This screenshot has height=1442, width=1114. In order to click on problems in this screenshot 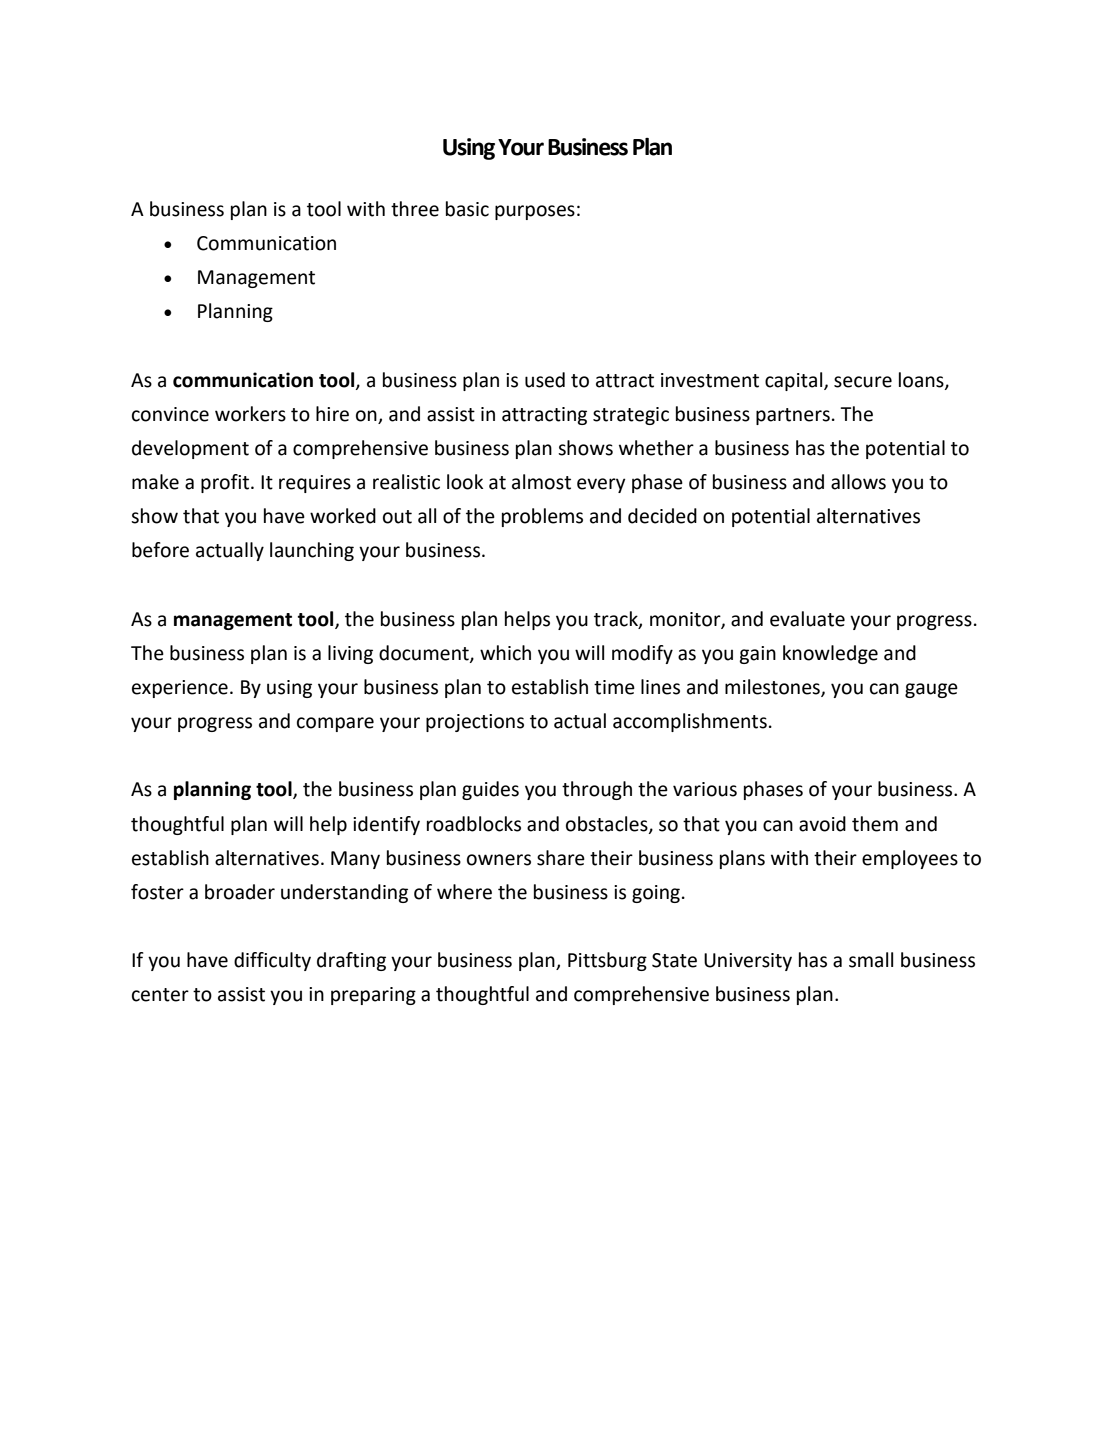, I will do `click(542, 517)`.
